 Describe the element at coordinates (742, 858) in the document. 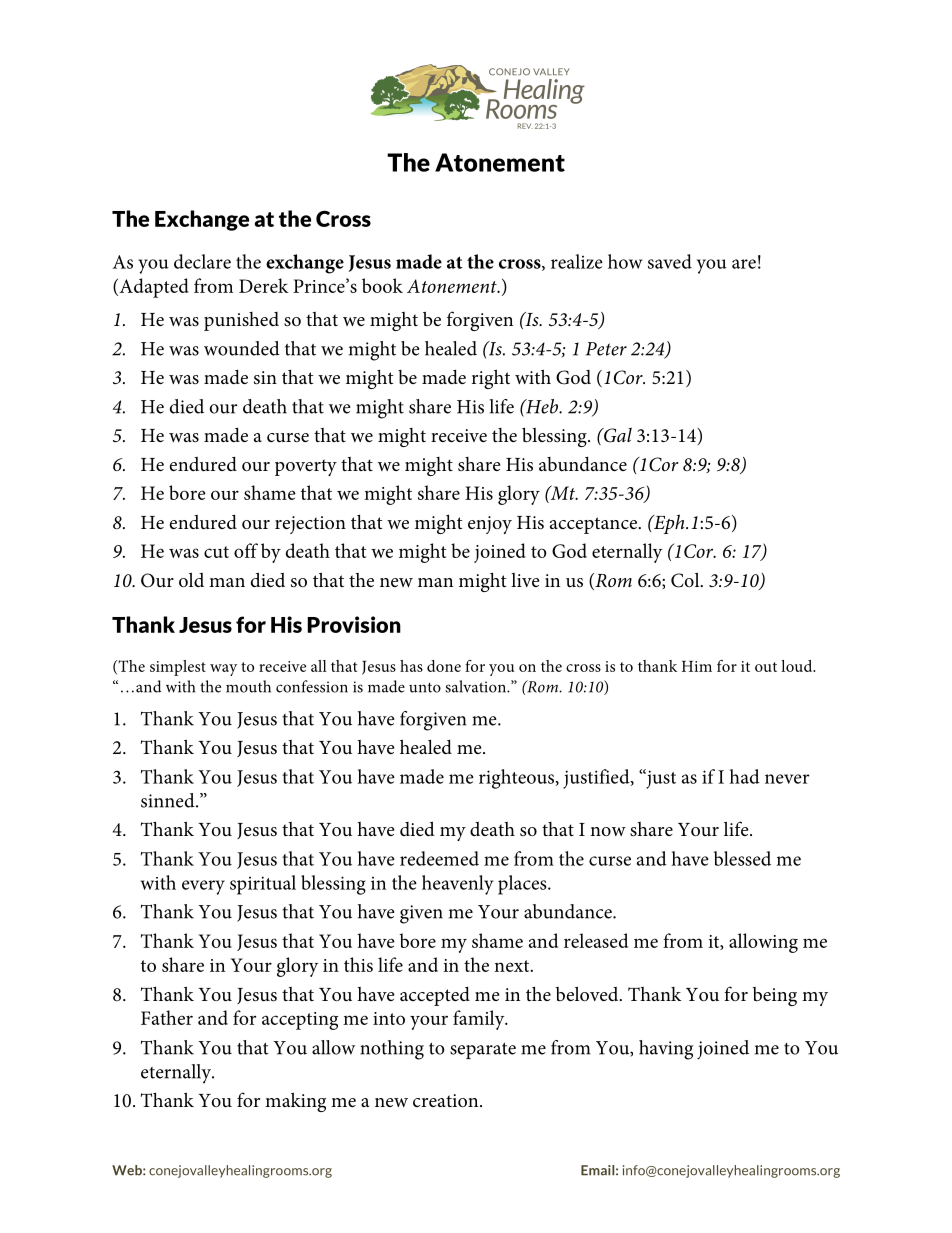

I see `blessed` at that location.
